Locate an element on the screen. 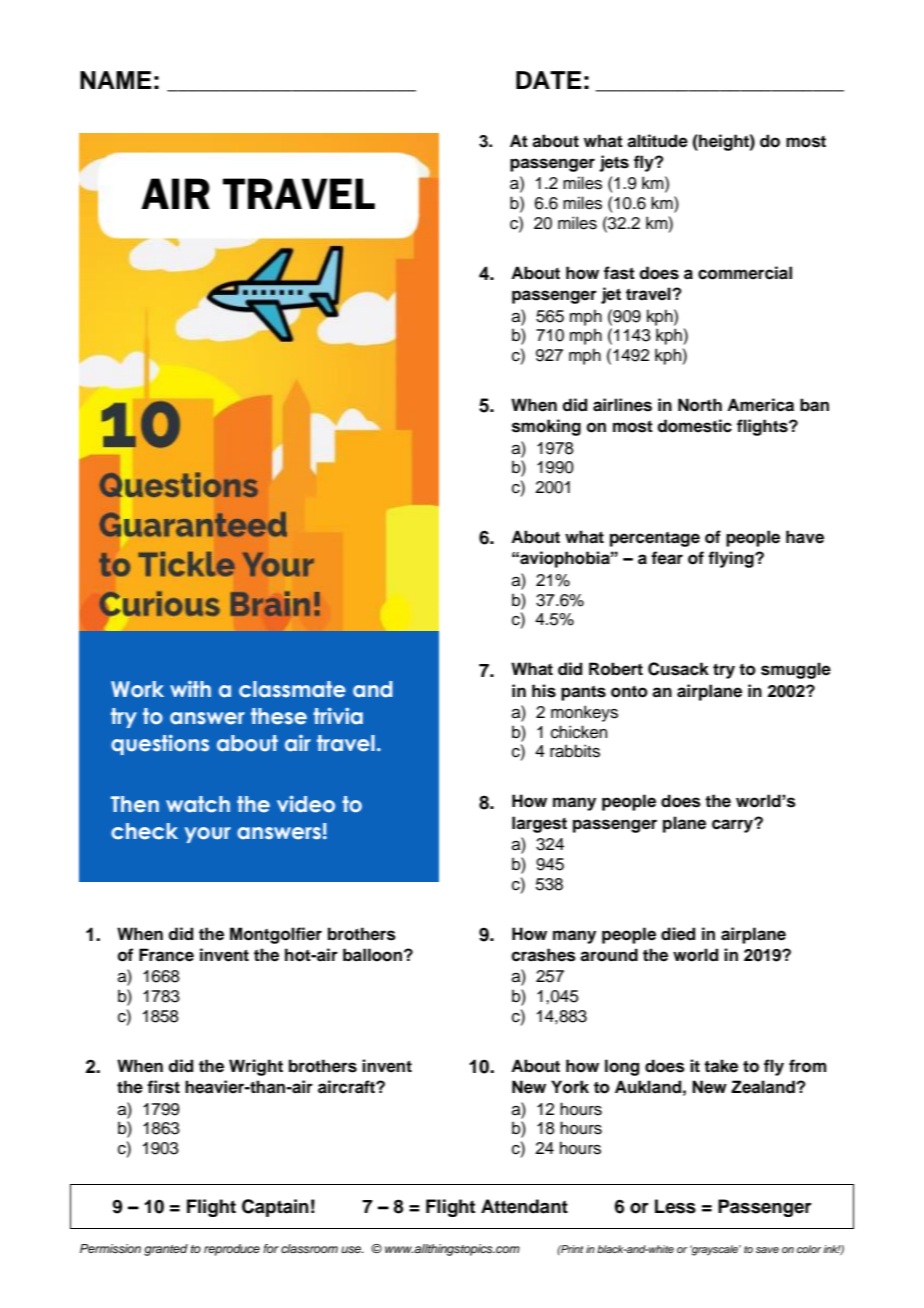 The width and height of the screenshot is (924, 1308). altitude is located at coordinates (657, 141).
